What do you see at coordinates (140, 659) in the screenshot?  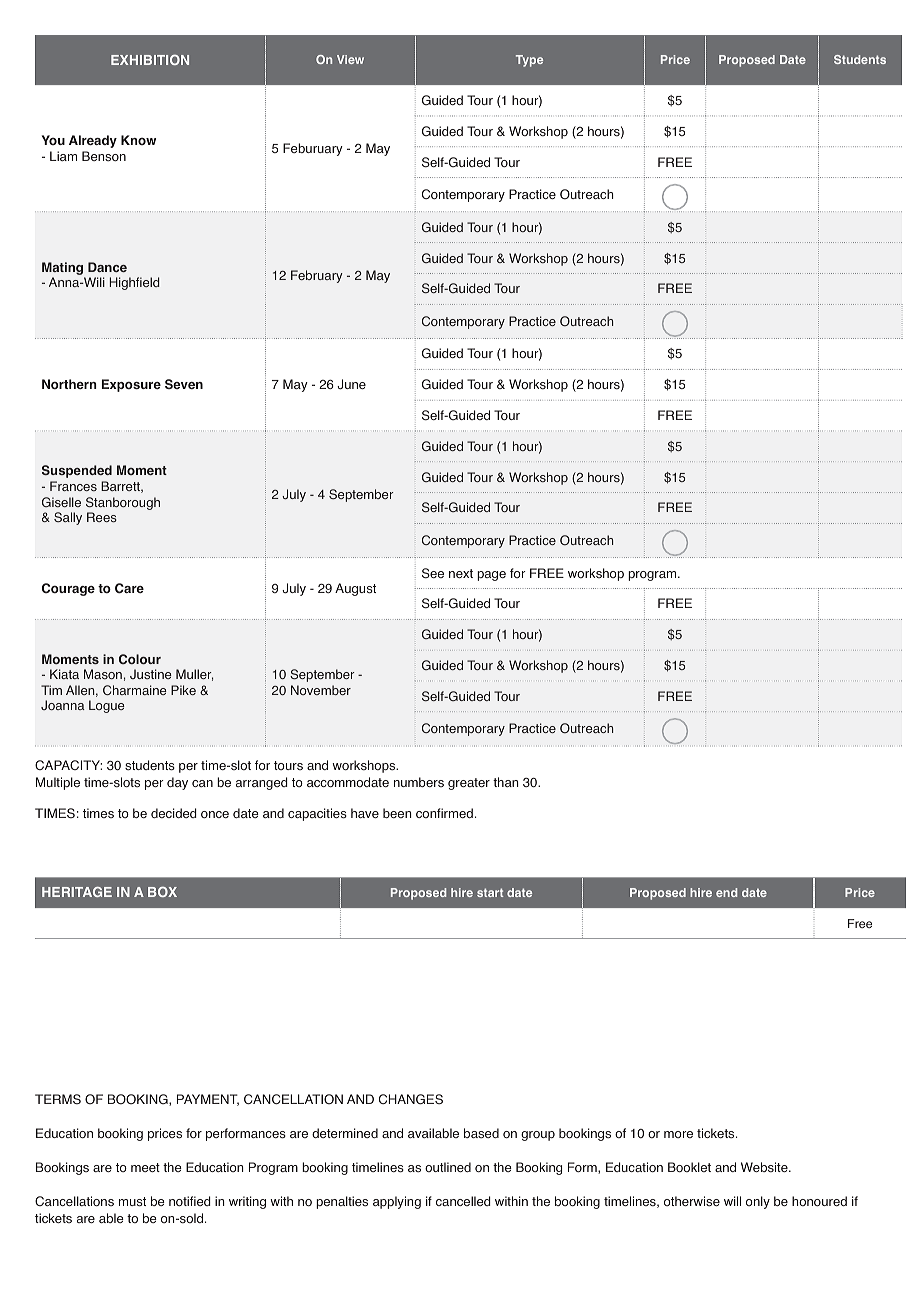 I see `Colour` at bounding box center [140, 659].
